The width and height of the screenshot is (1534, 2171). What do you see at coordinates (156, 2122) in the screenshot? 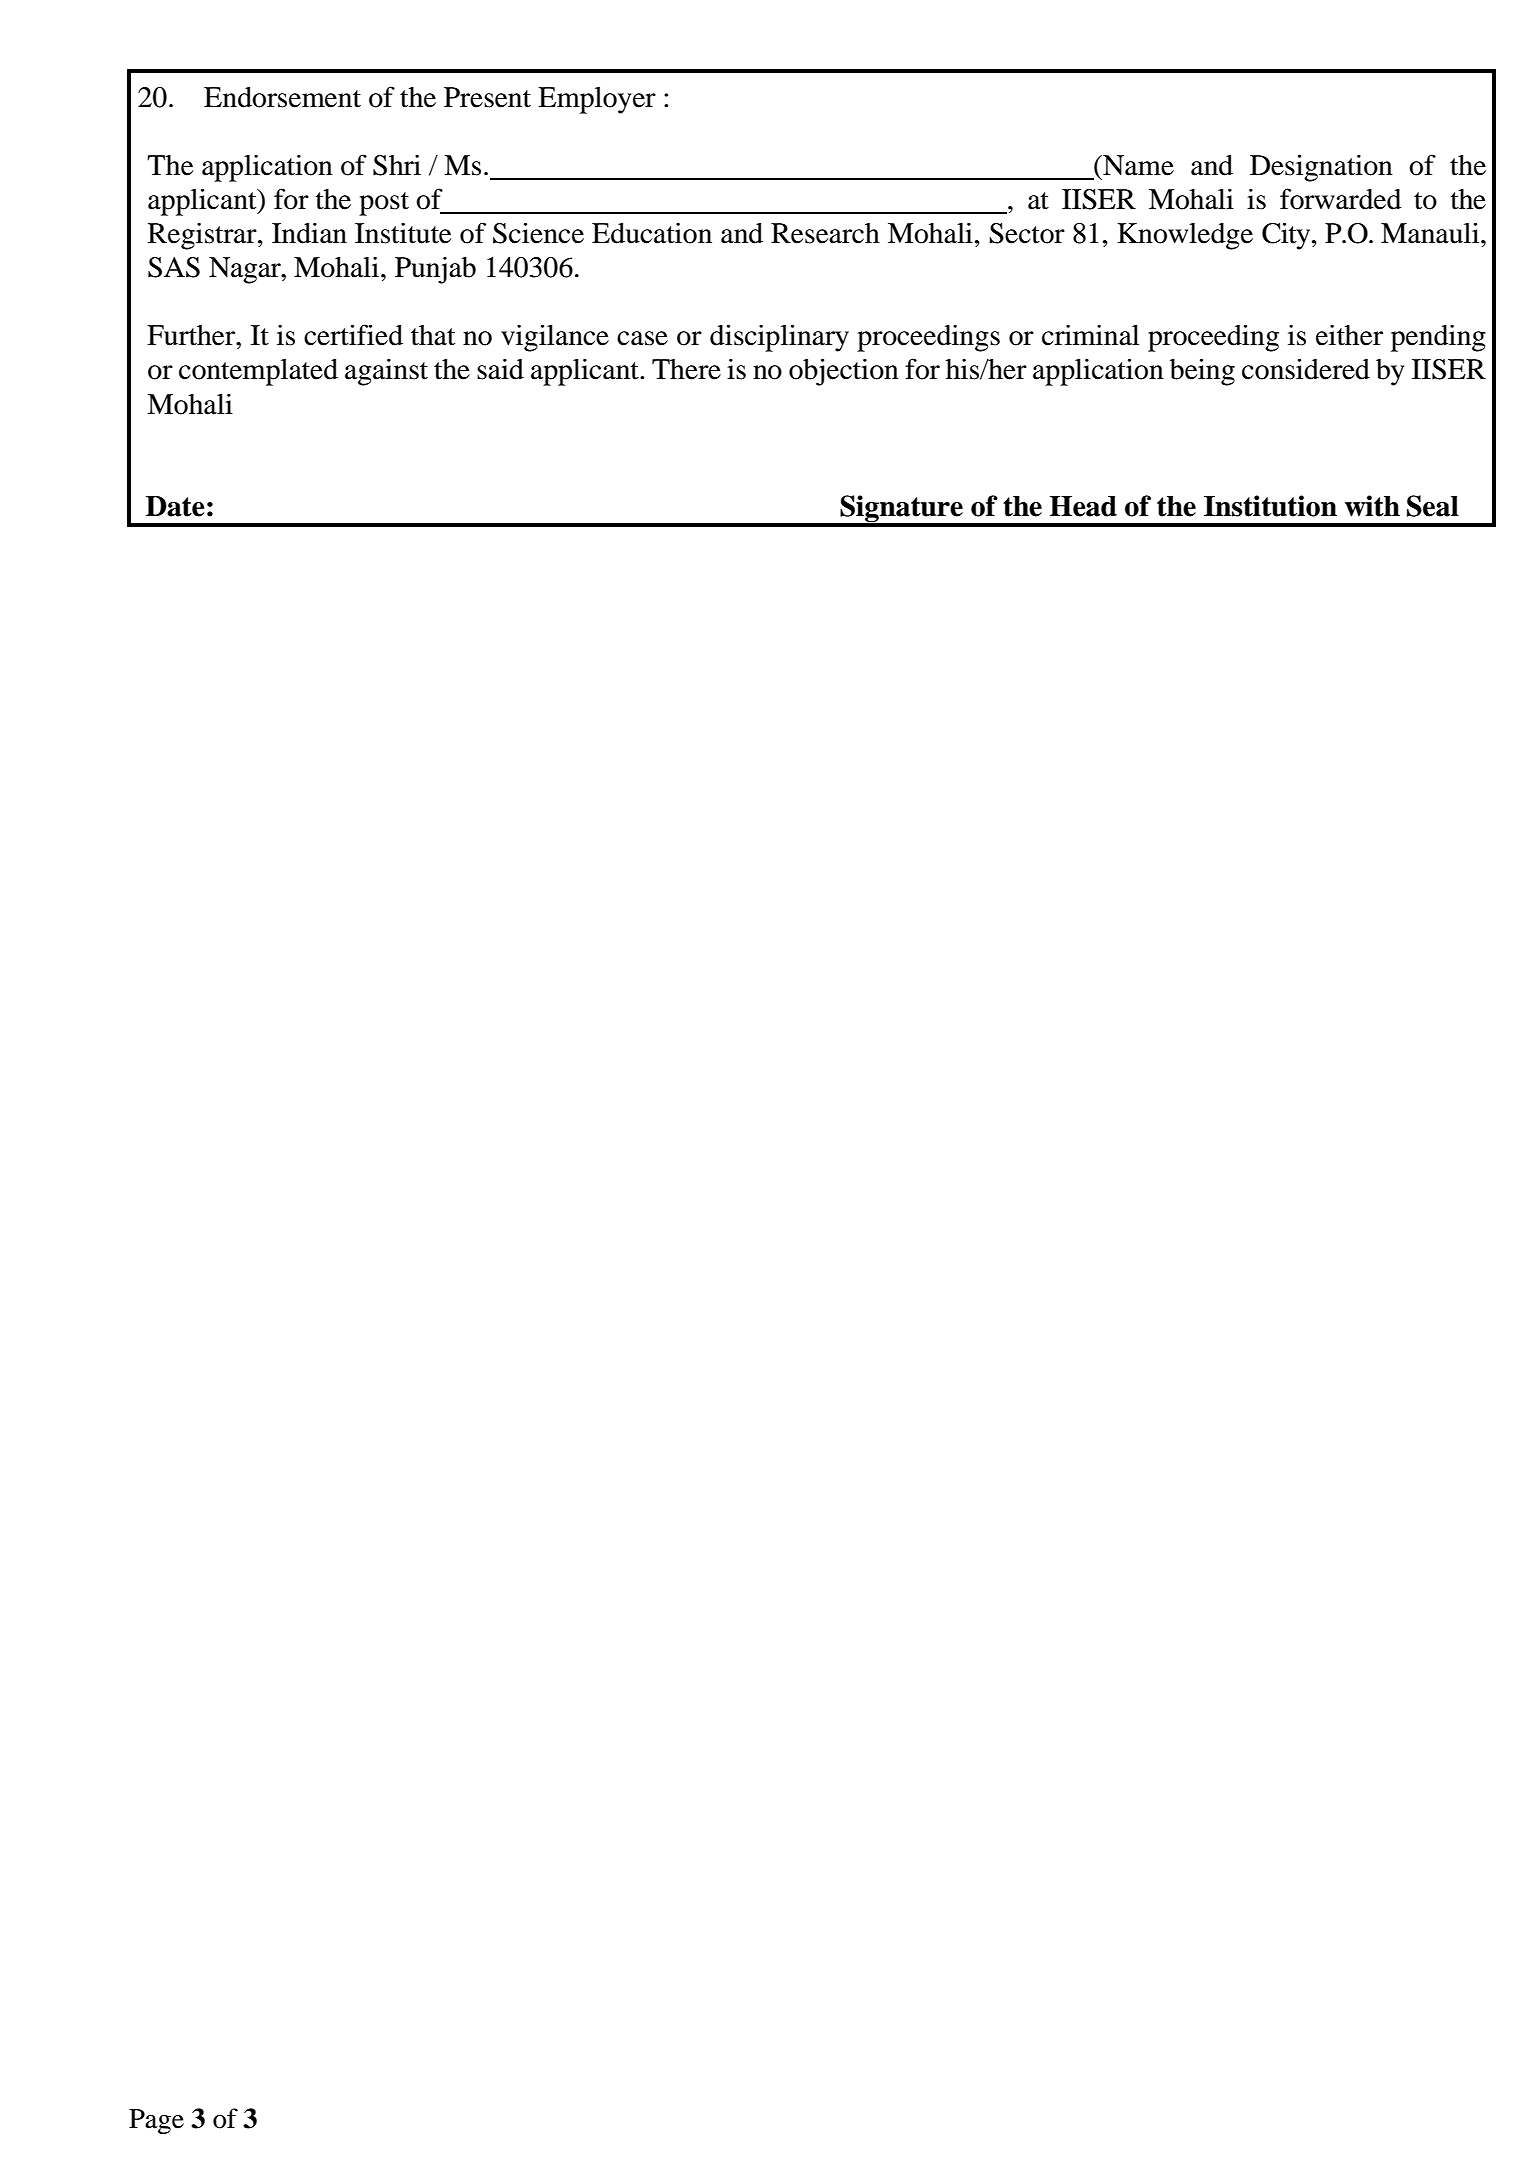
I see `Page` at bounding box center [156, 2122].
